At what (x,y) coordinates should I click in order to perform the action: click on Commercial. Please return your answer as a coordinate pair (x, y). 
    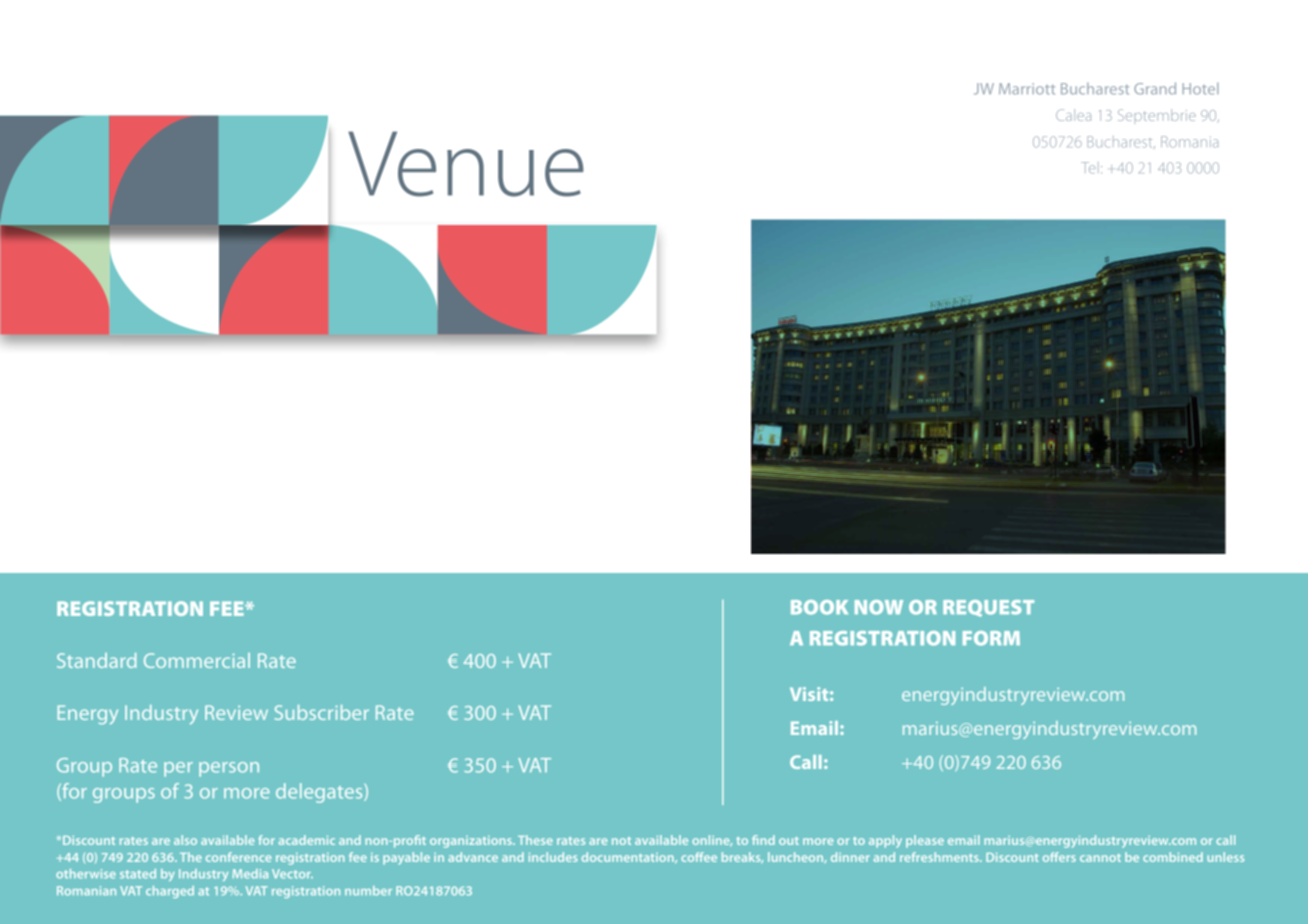
    Looking at the image, I should click on (197, 660).
